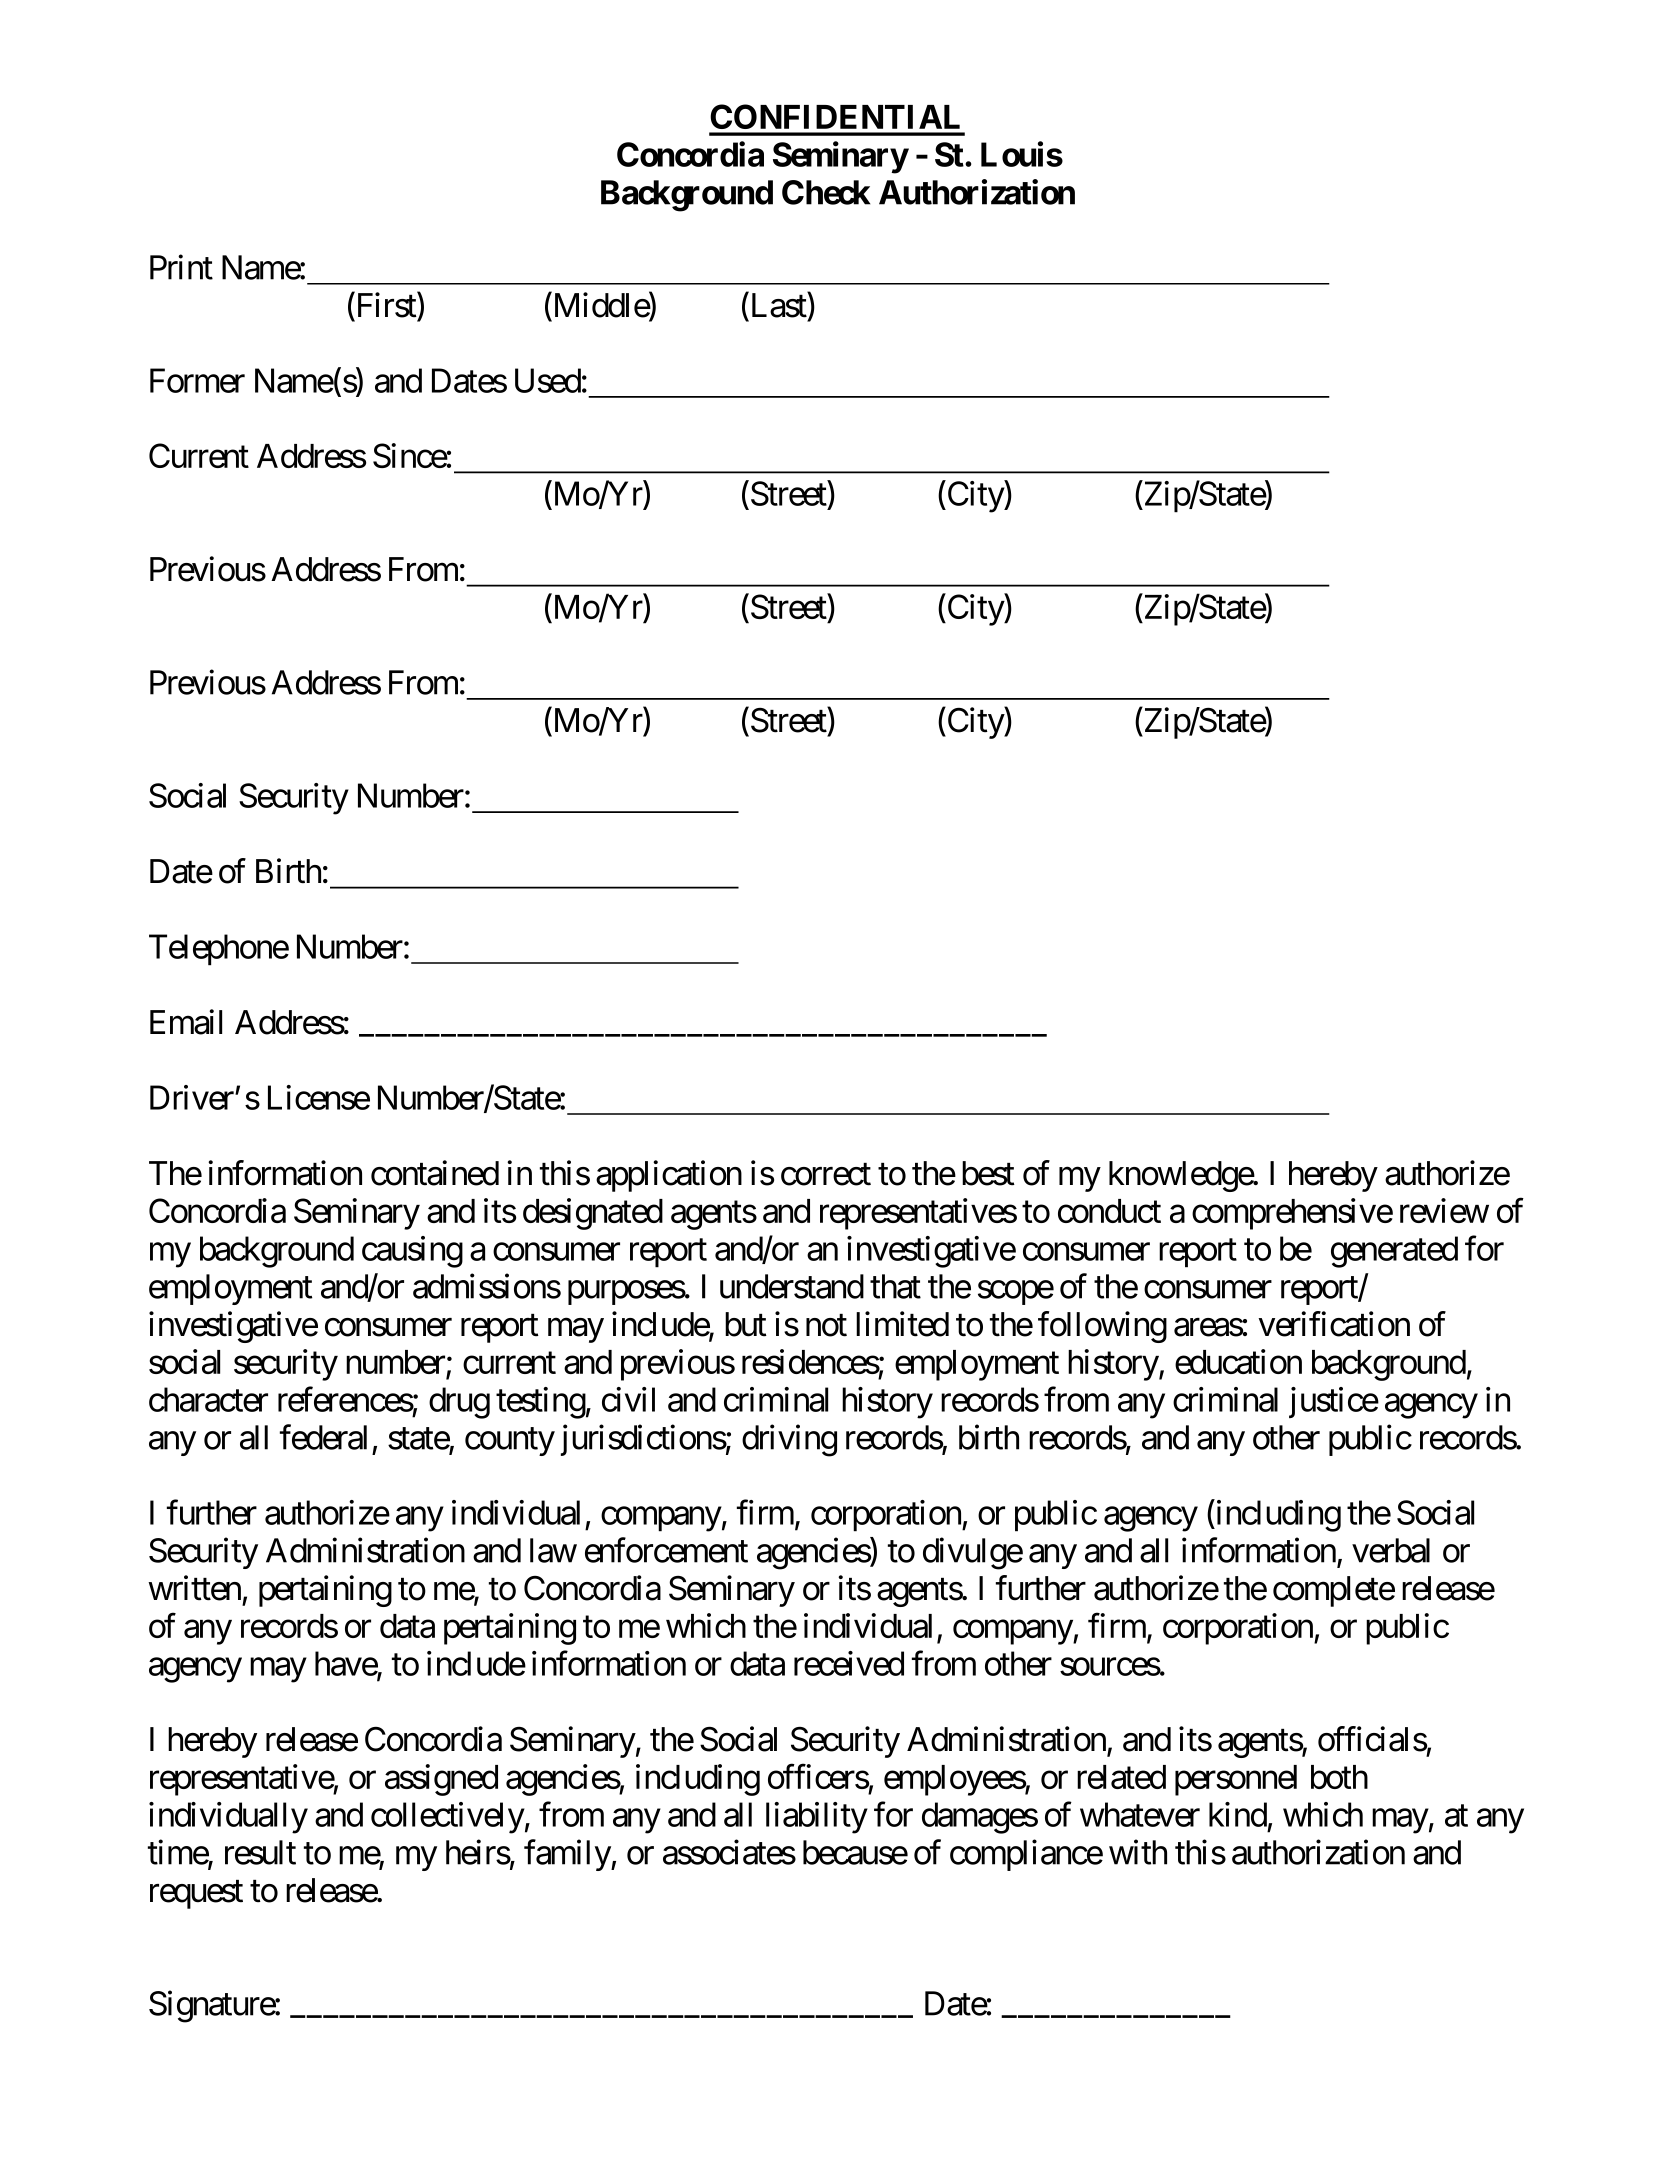 This image has width=1674, height=2166. What do you see at coordinates (181, 267) in the image?
I see `Print` at bounding box center [181, 267].
